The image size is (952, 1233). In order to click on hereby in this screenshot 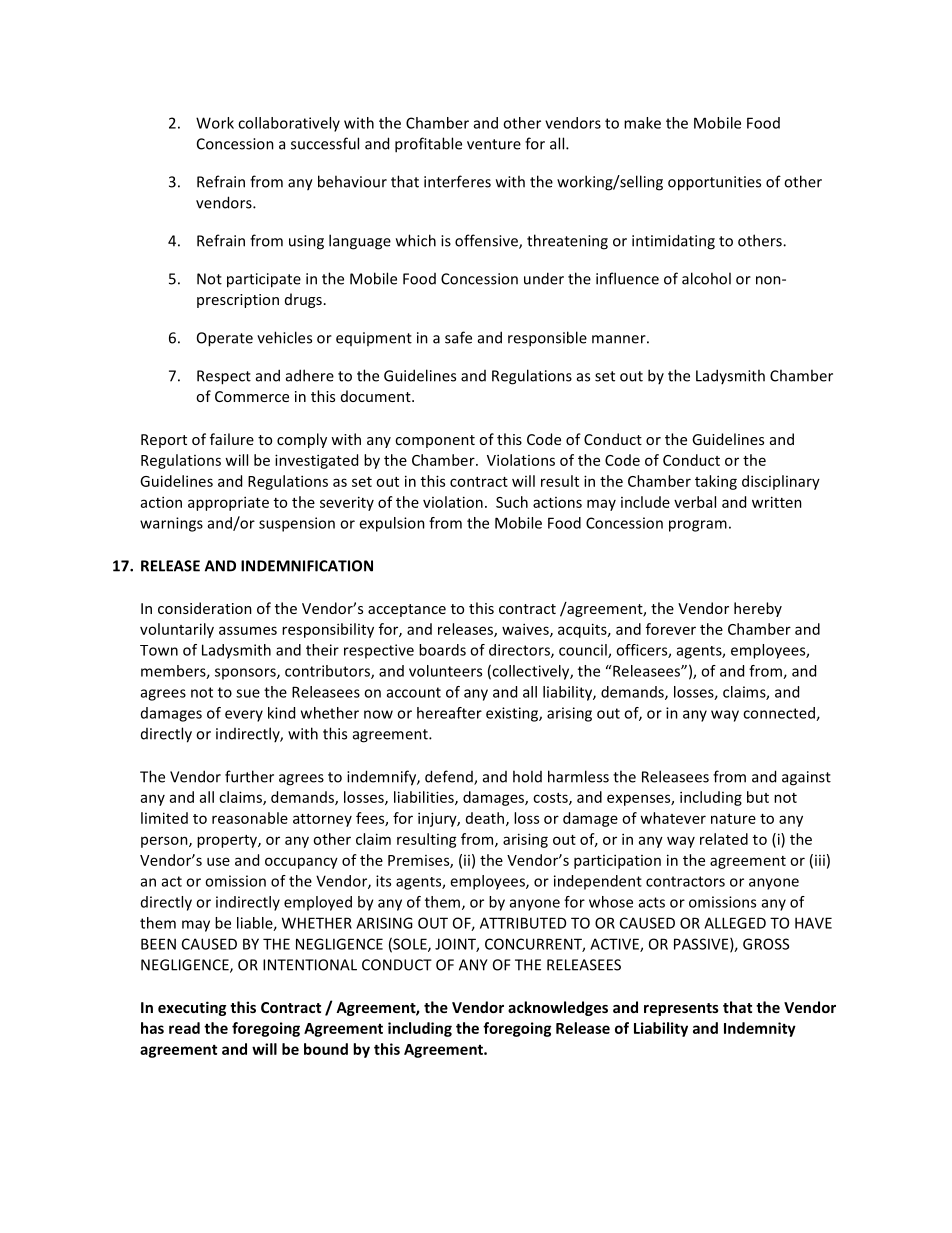, I will do `click(758, 609)`.
